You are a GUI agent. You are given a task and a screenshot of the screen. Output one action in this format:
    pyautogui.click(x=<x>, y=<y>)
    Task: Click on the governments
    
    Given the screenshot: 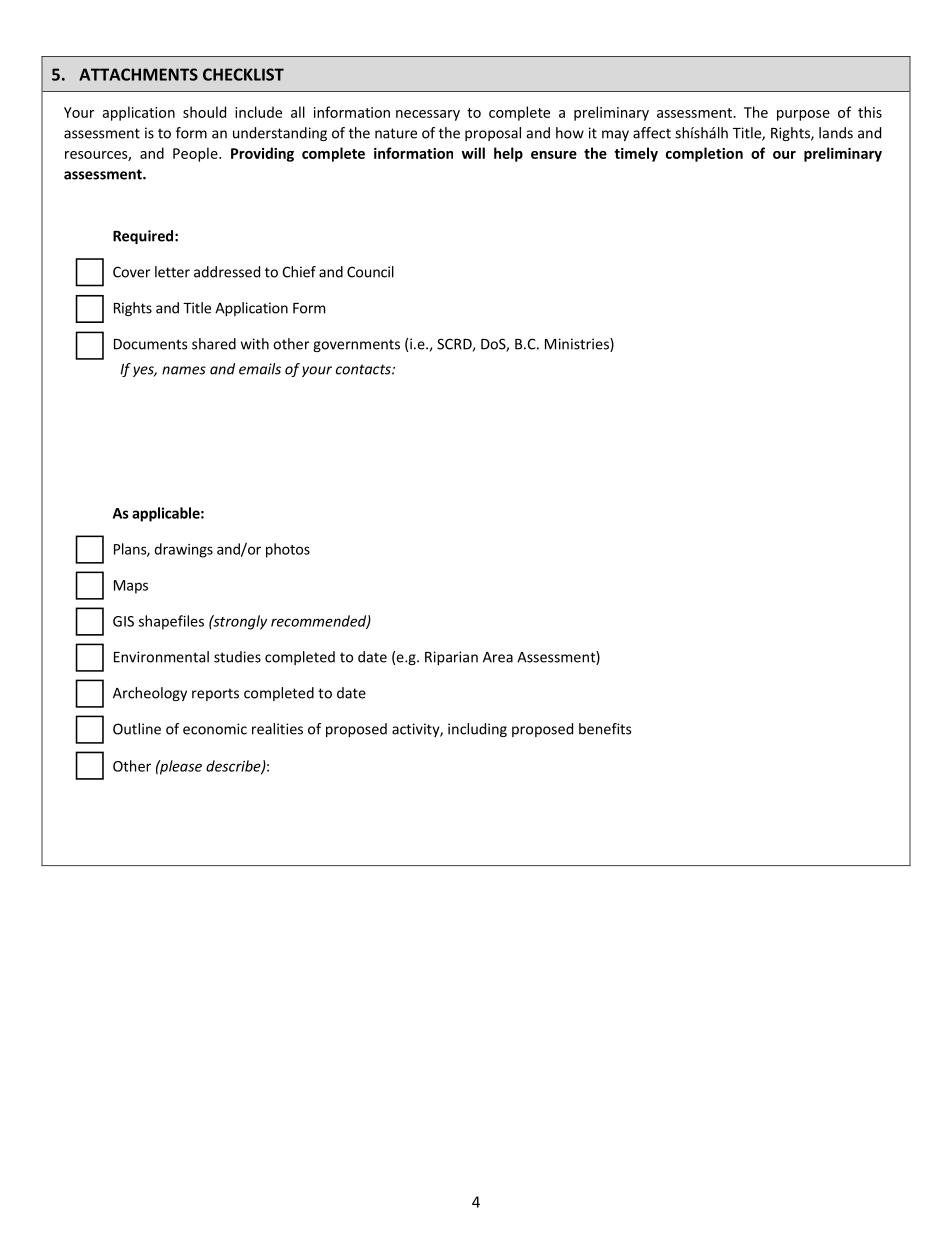 What is the action you would take?
    pyautogui.click(x=356, y=345)
